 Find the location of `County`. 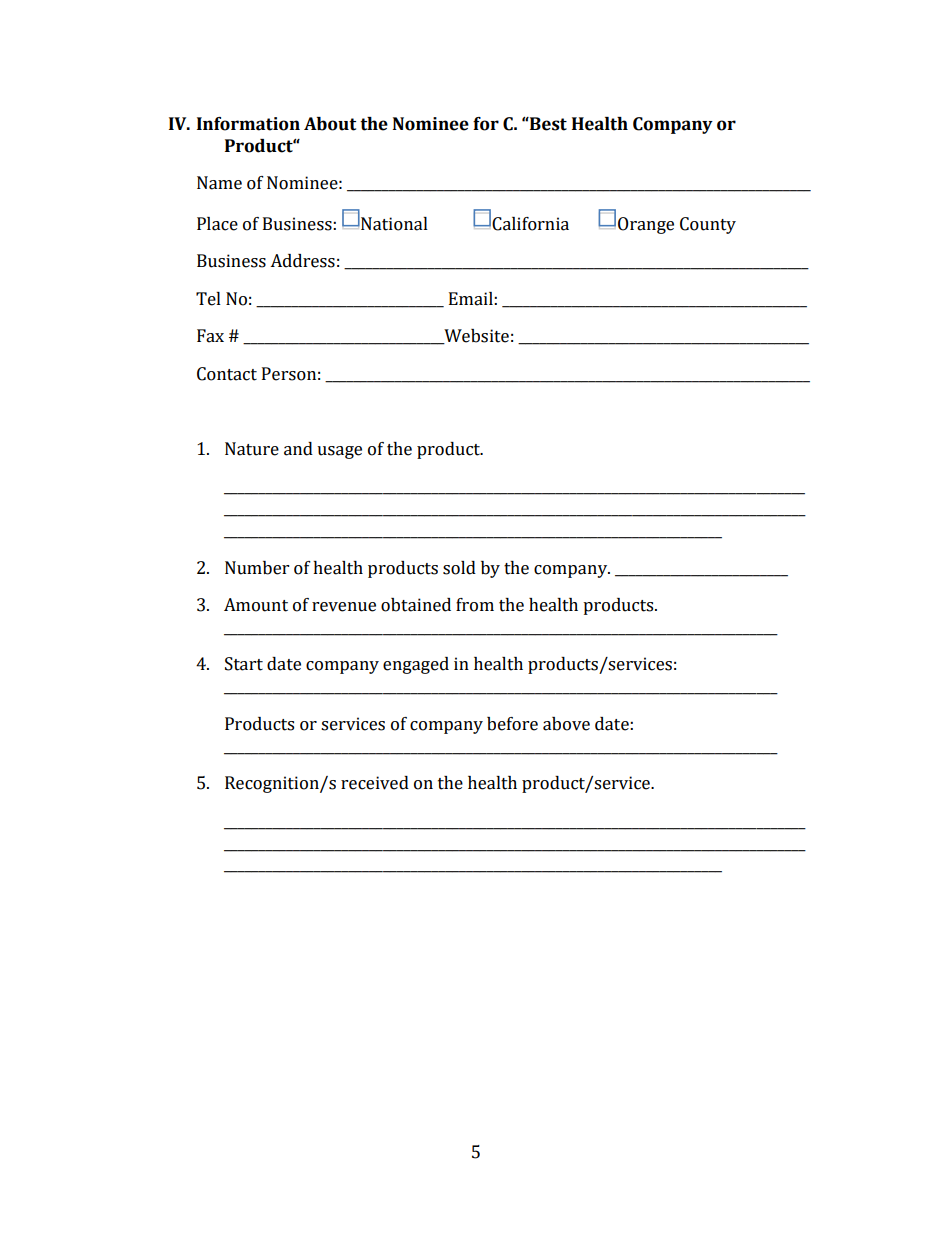

County is located at coordinates (708, 225).
